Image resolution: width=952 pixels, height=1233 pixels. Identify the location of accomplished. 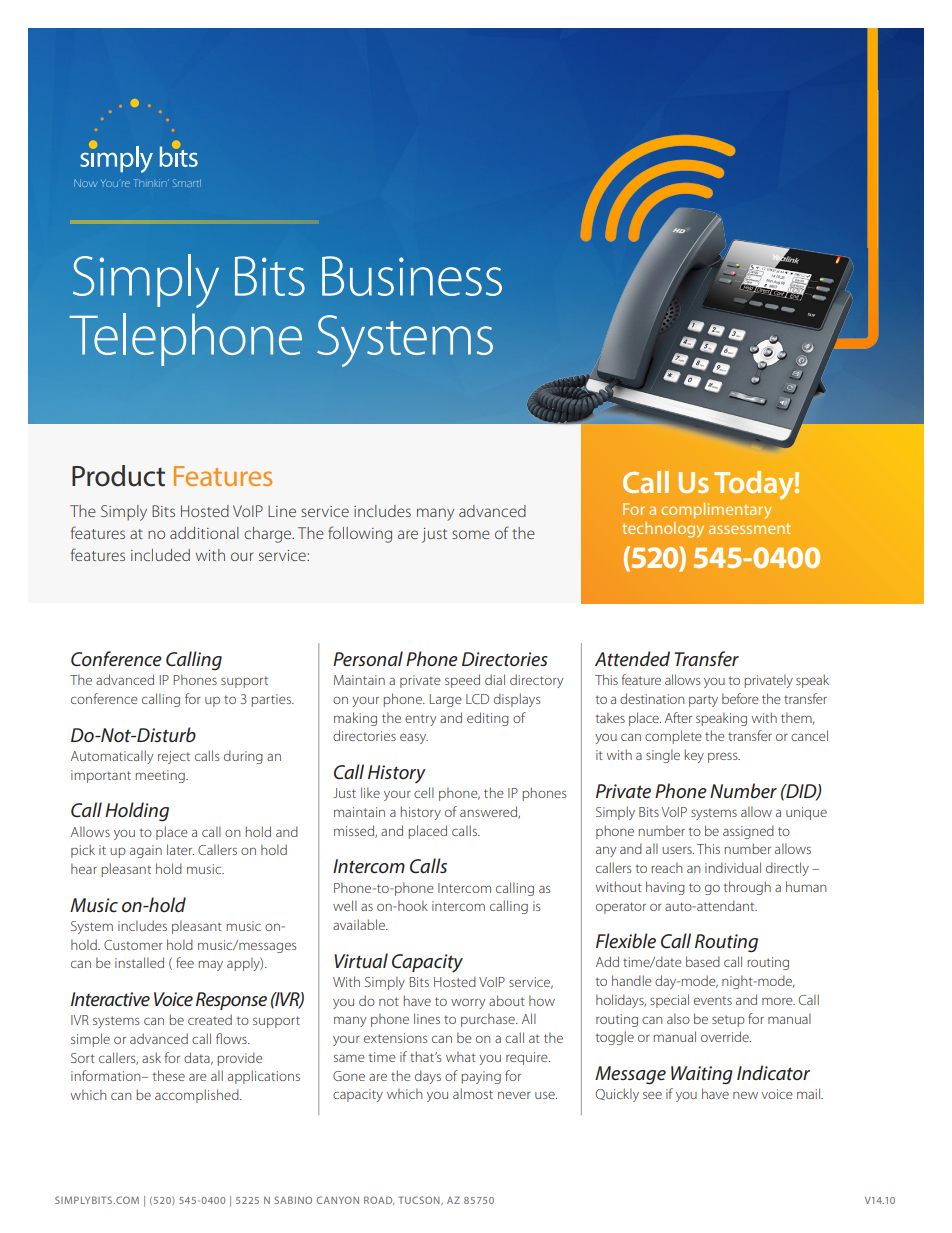
(198, 1096).
